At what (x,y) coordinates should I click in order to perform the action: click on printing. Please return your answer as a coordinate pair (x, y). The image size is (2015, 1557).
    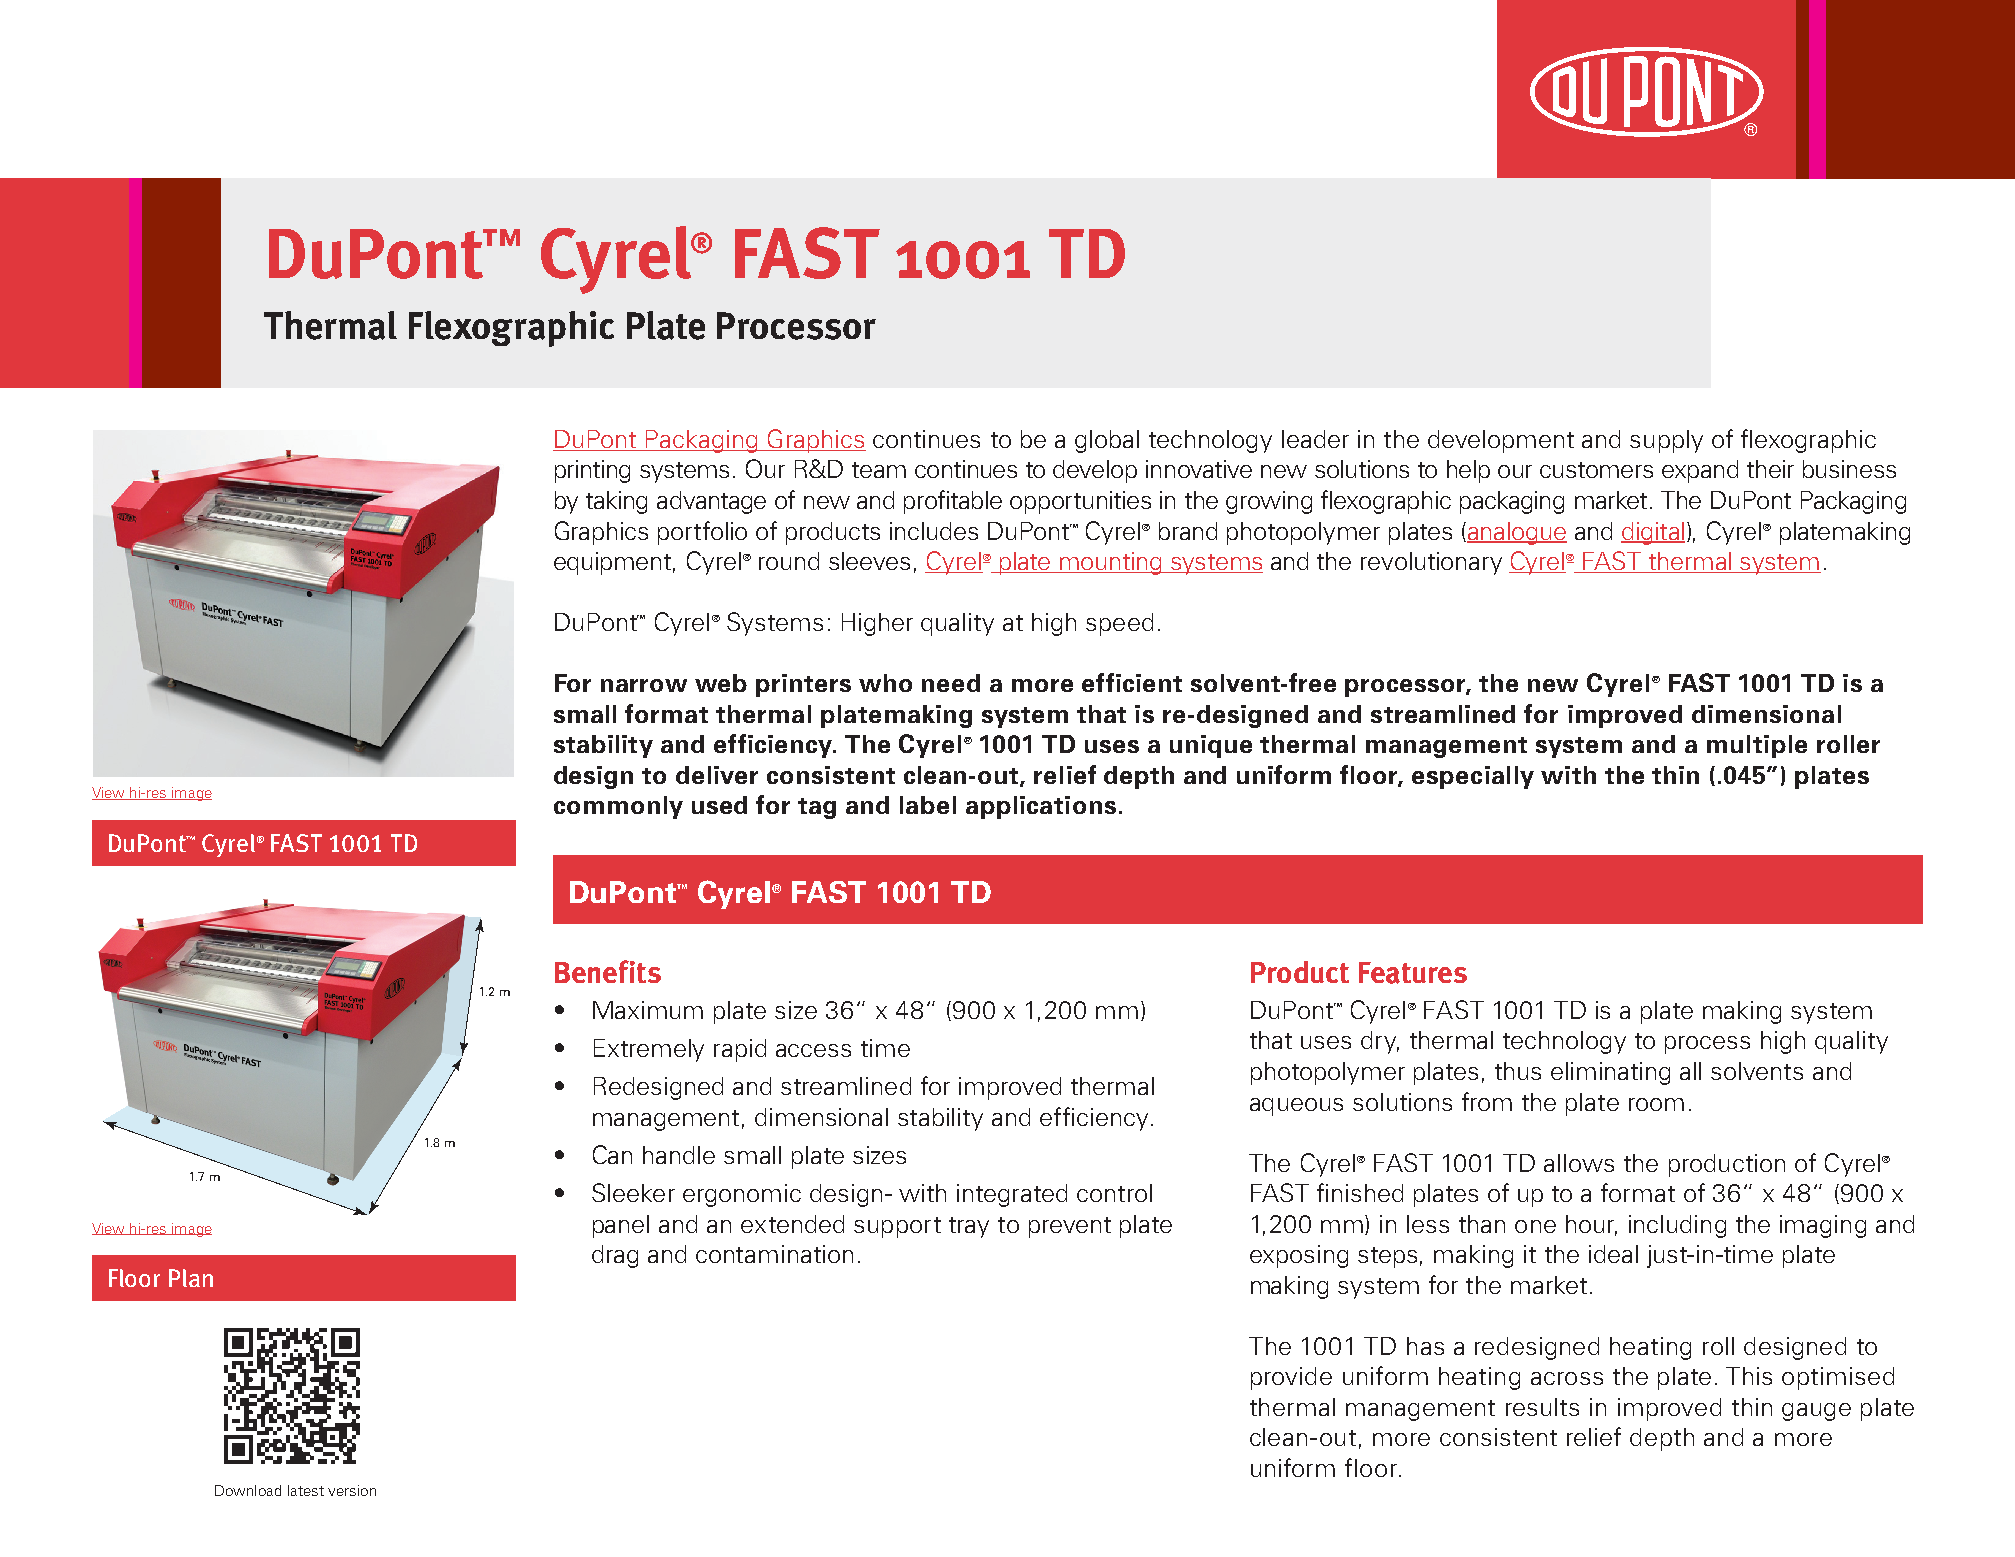
    Looking at the image, I should click on (592, 471).
